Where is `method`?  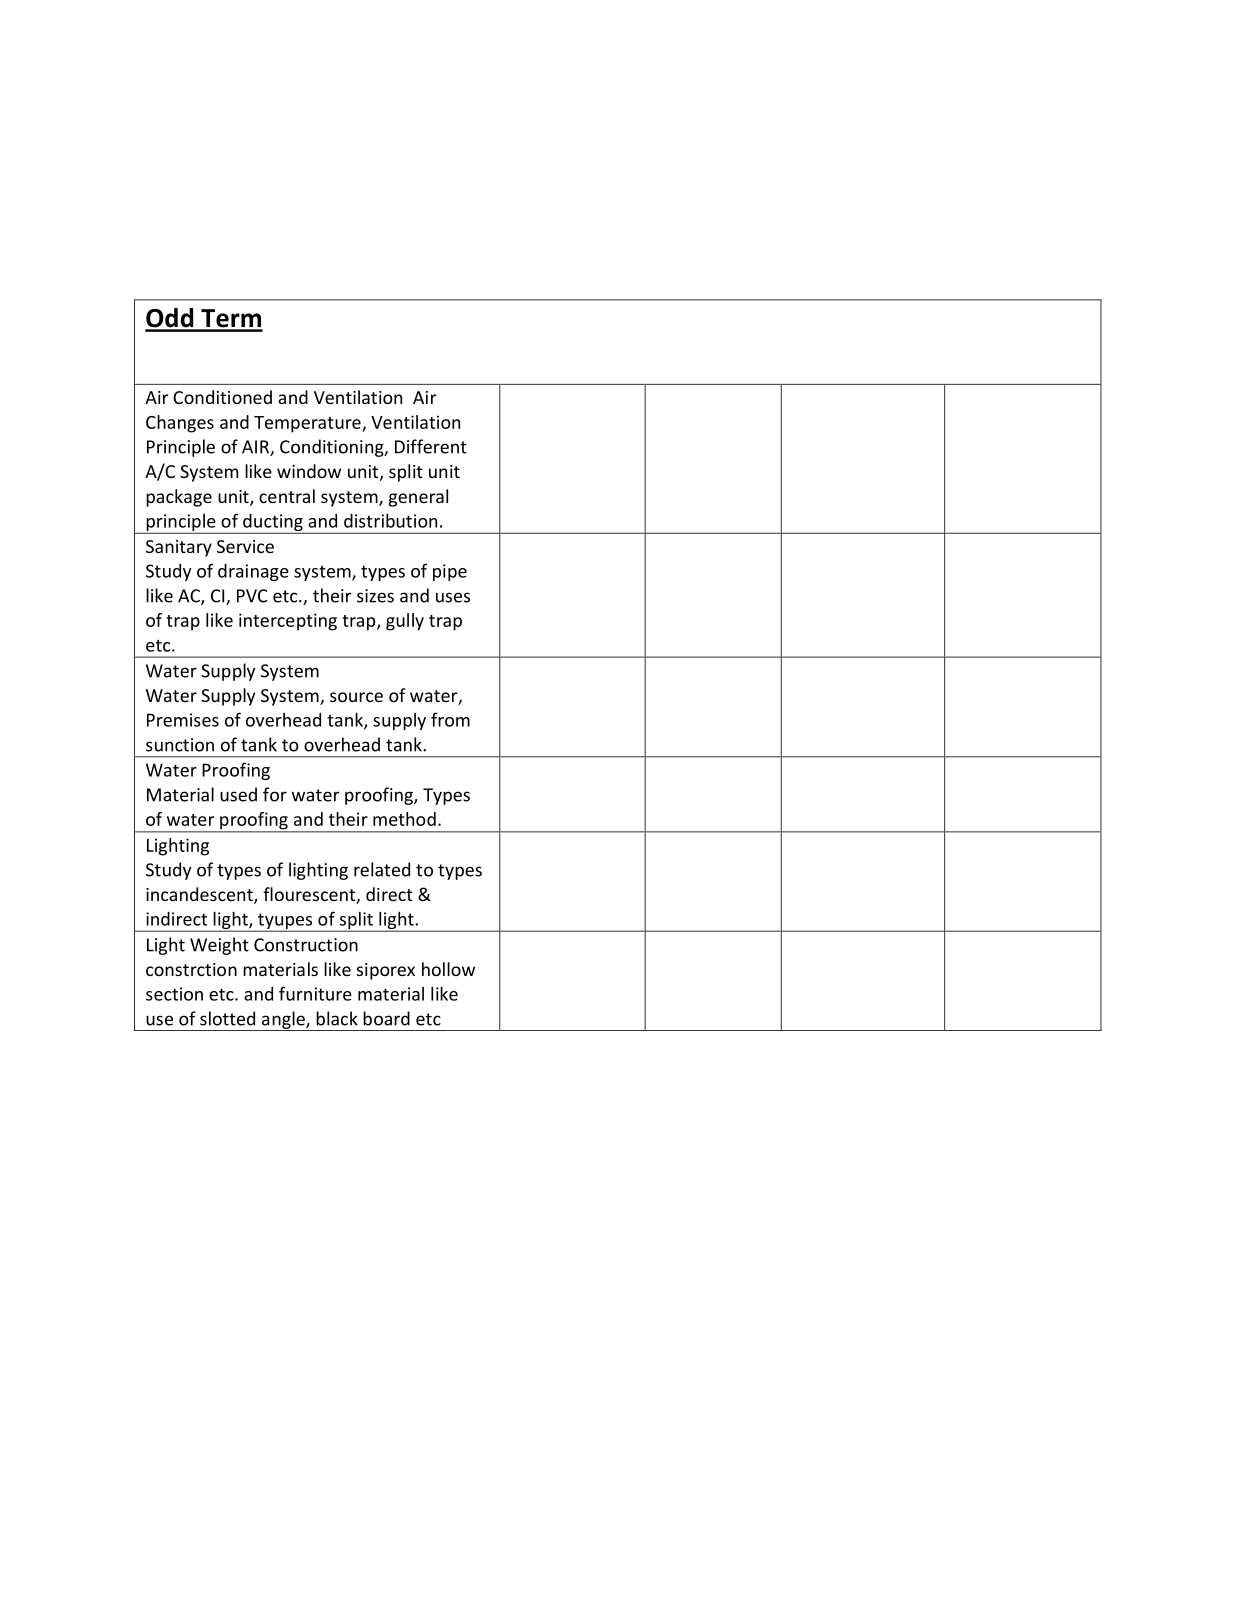 method is located at coordinates (404, 819).
